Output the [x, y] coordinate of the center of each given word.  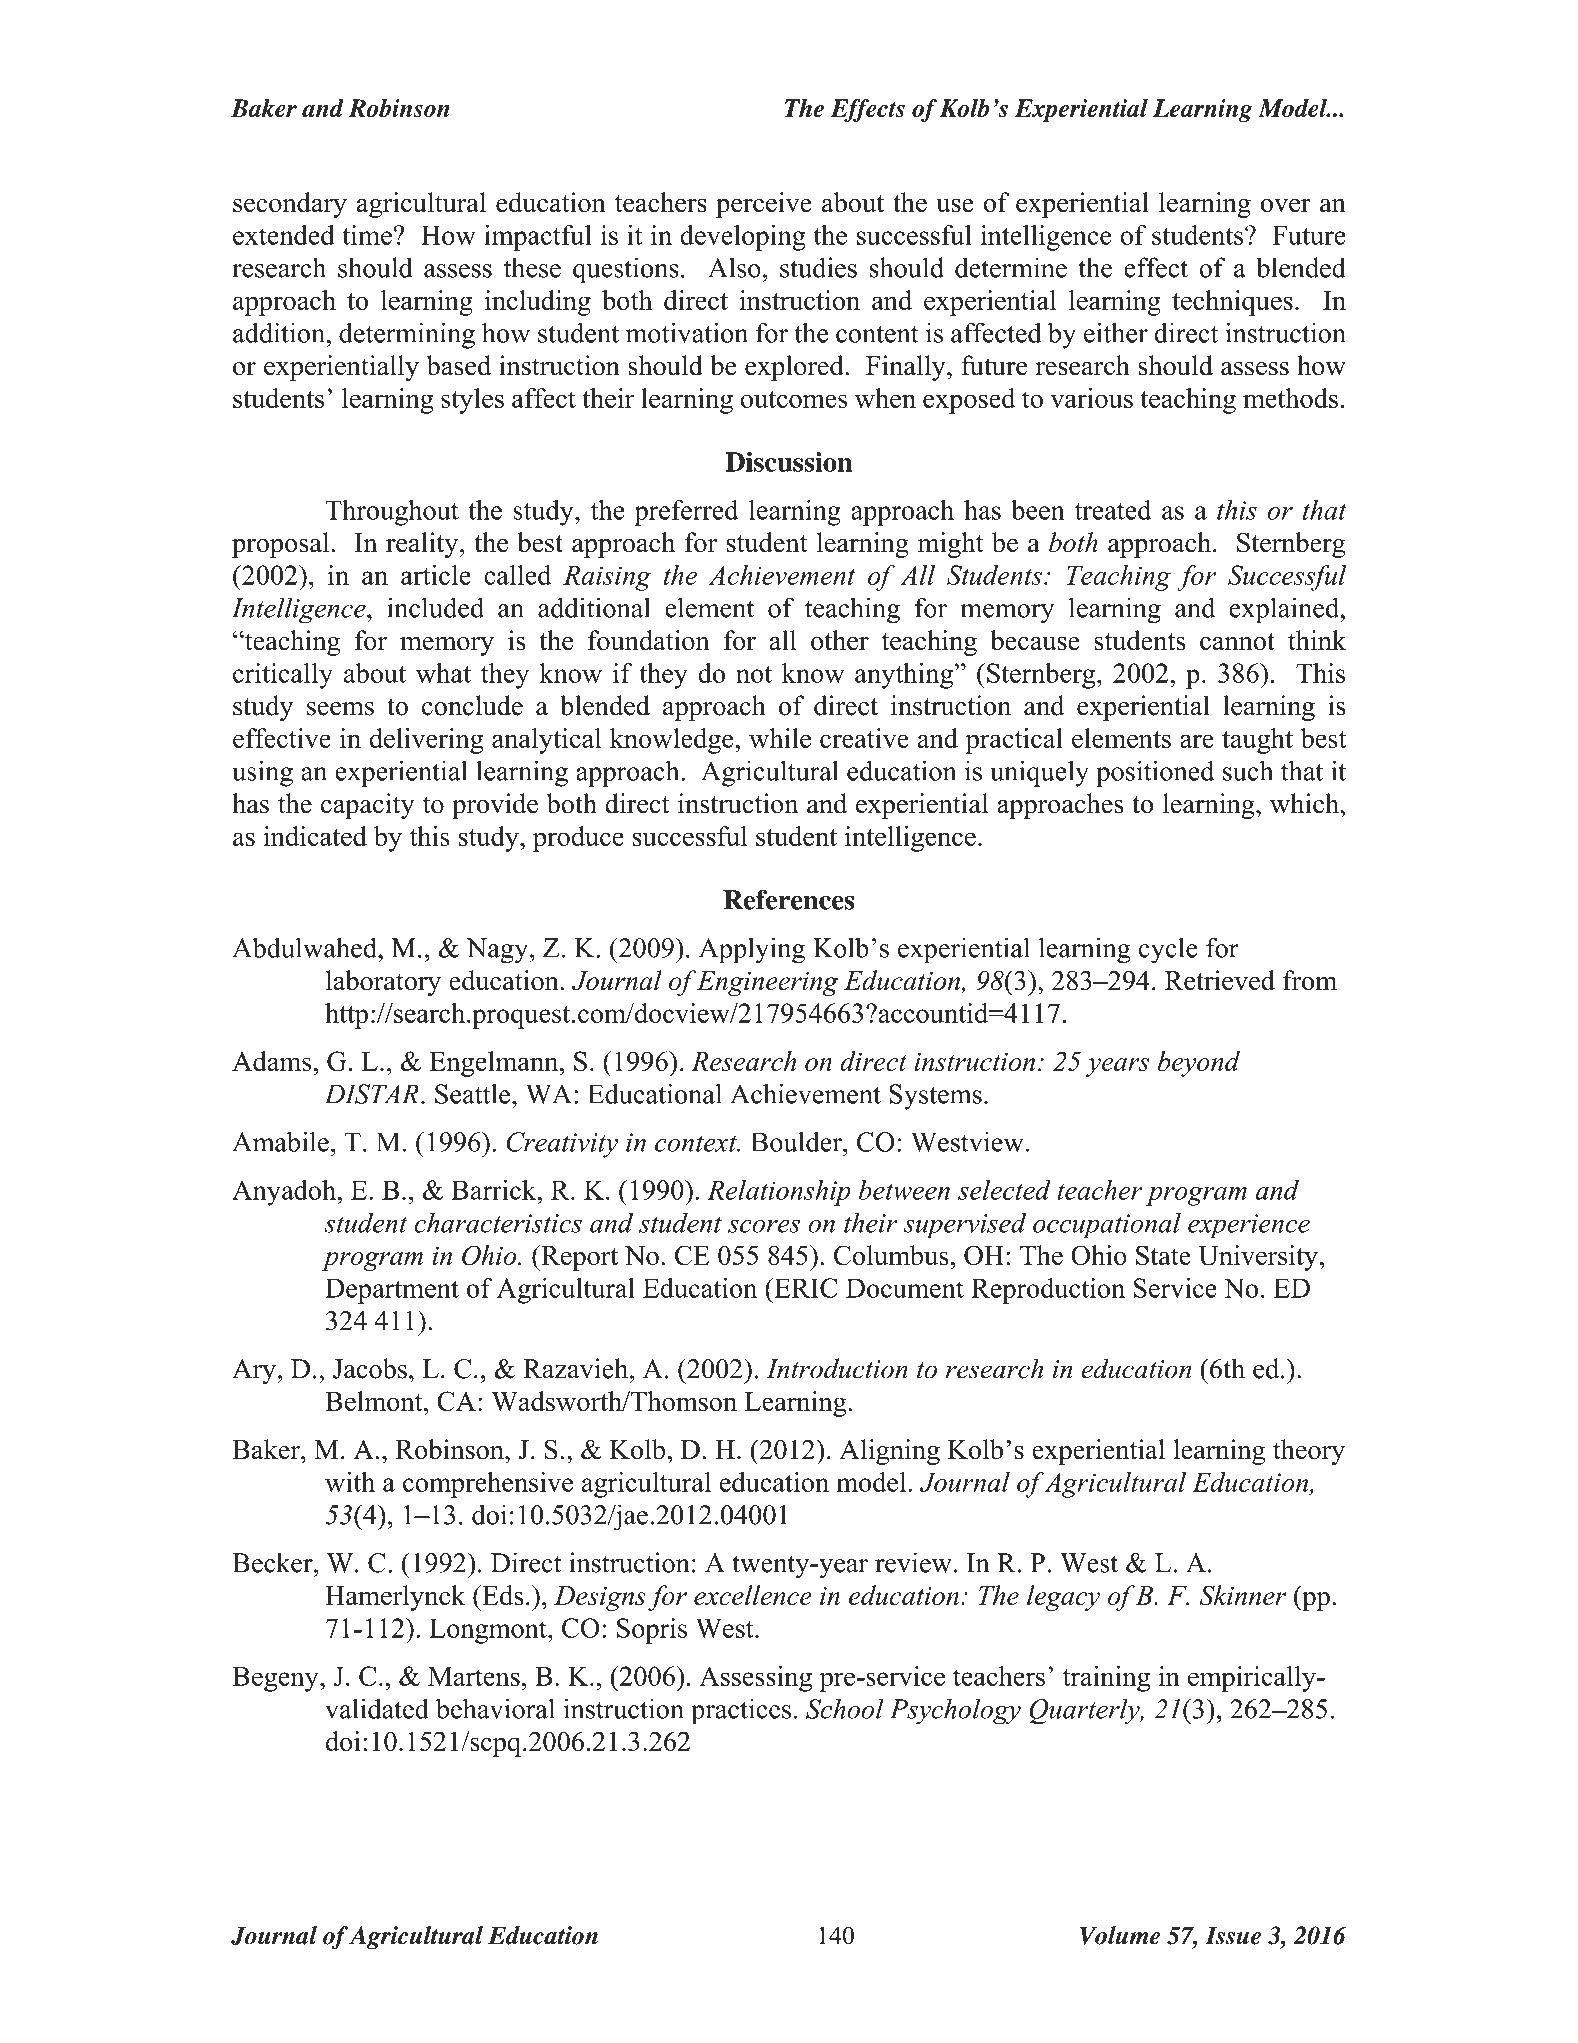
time [367, 235]
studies [818, 267]
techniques [1232, 303]
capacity [368, 806]
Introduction [837, 1368]
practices [741, 1711]
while [780, 738]
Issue [1233, 1935]
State [1163, 1255]
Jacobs [370, 1368]
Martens [474, 1676]
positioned [1155, 773]
